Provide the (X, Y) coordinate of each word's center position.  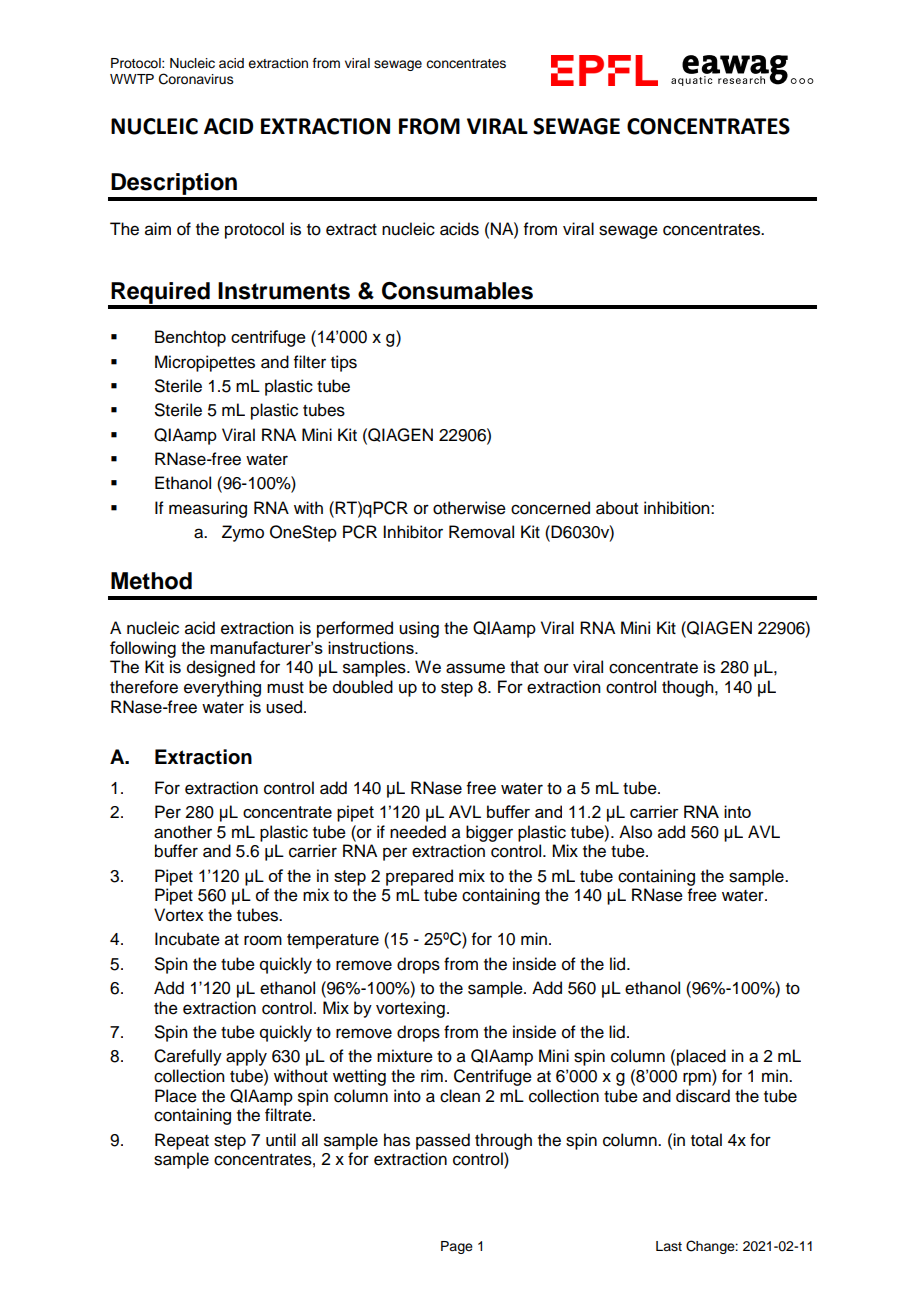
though (689, 688)
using (419, 629)
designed (221, 668)
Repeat (182, 1141)
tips (344, 363)
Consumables (457, 291)
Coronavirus (196, 79)
